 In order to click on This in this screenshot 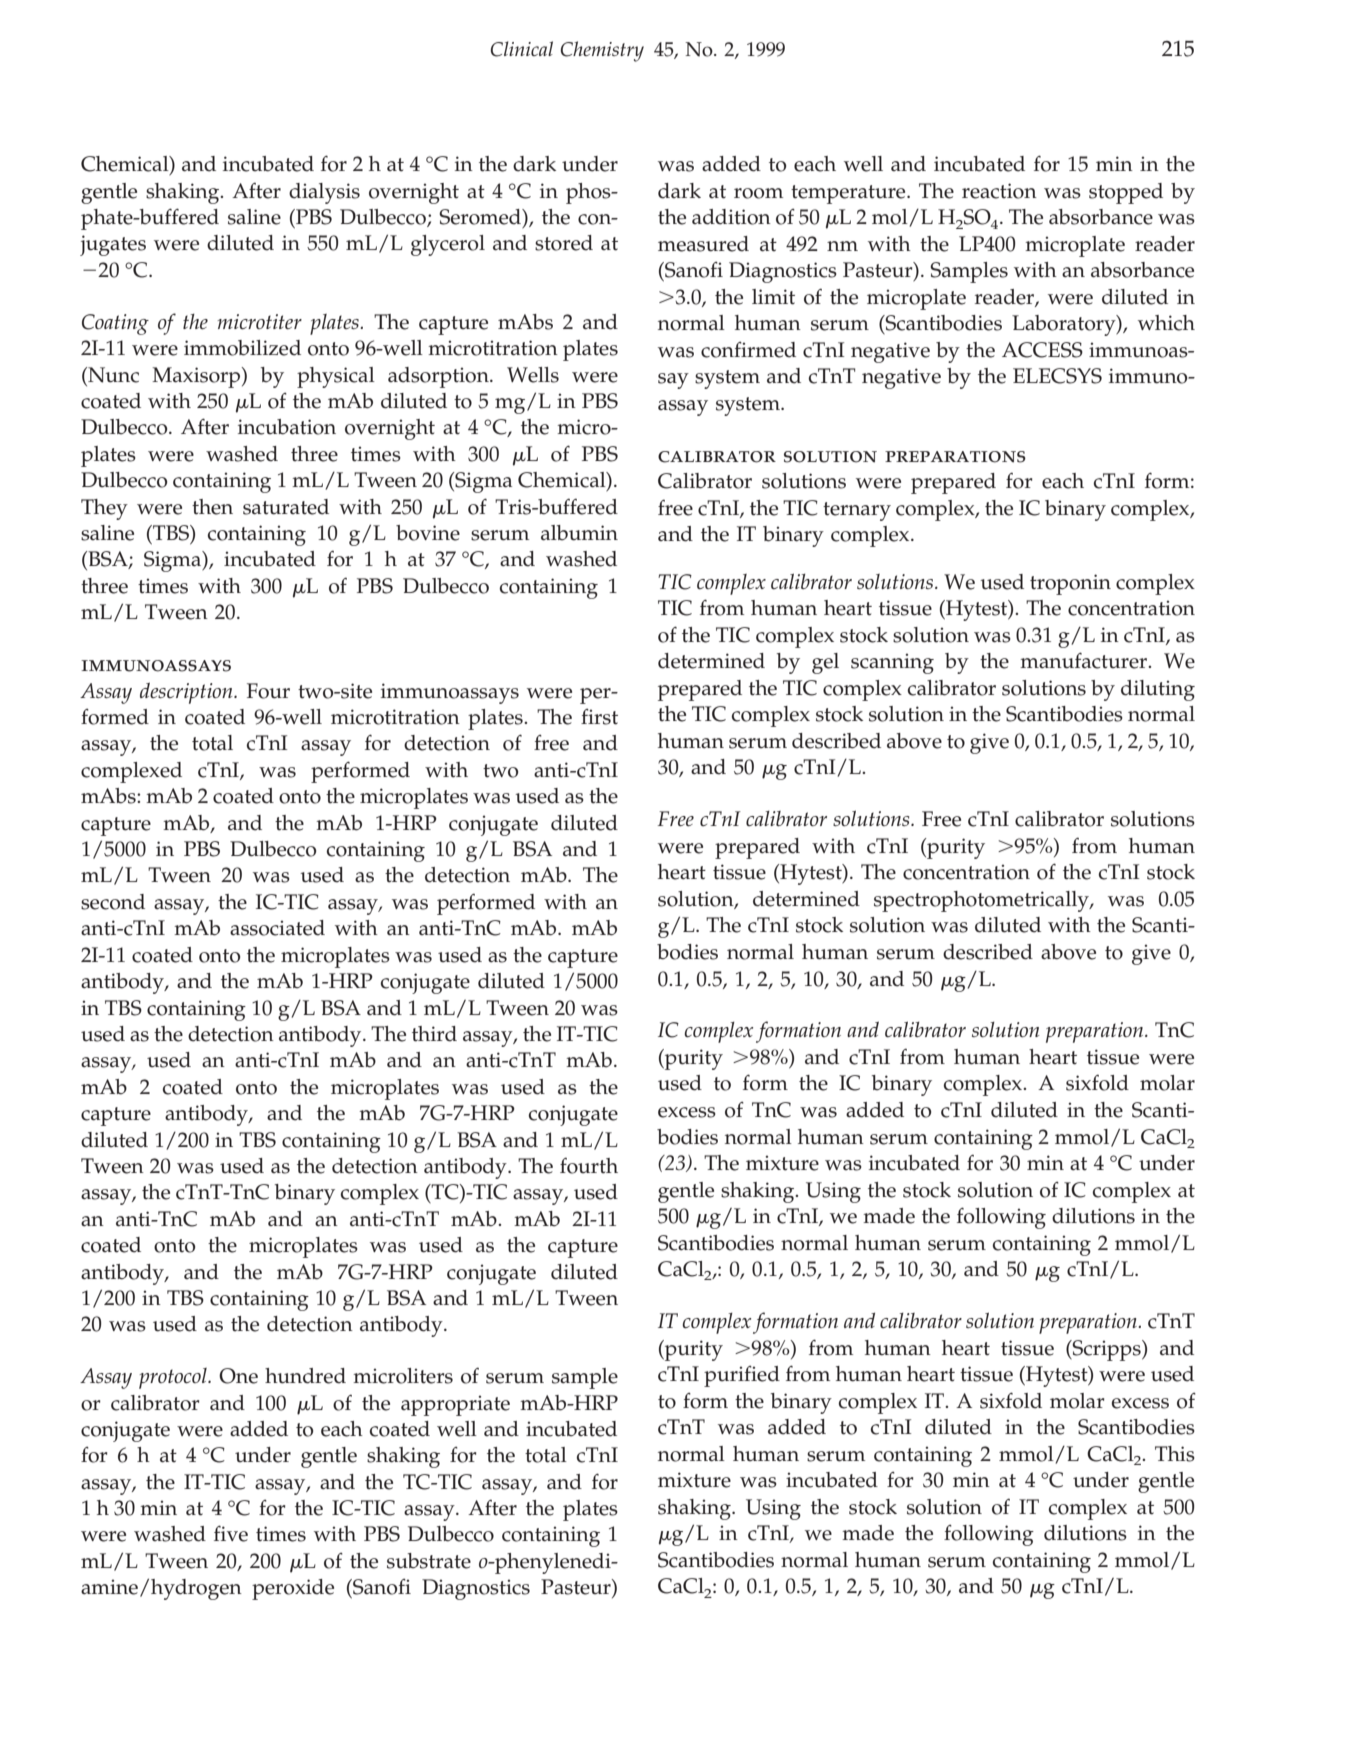, I will do `click(1175, 1454)`.
